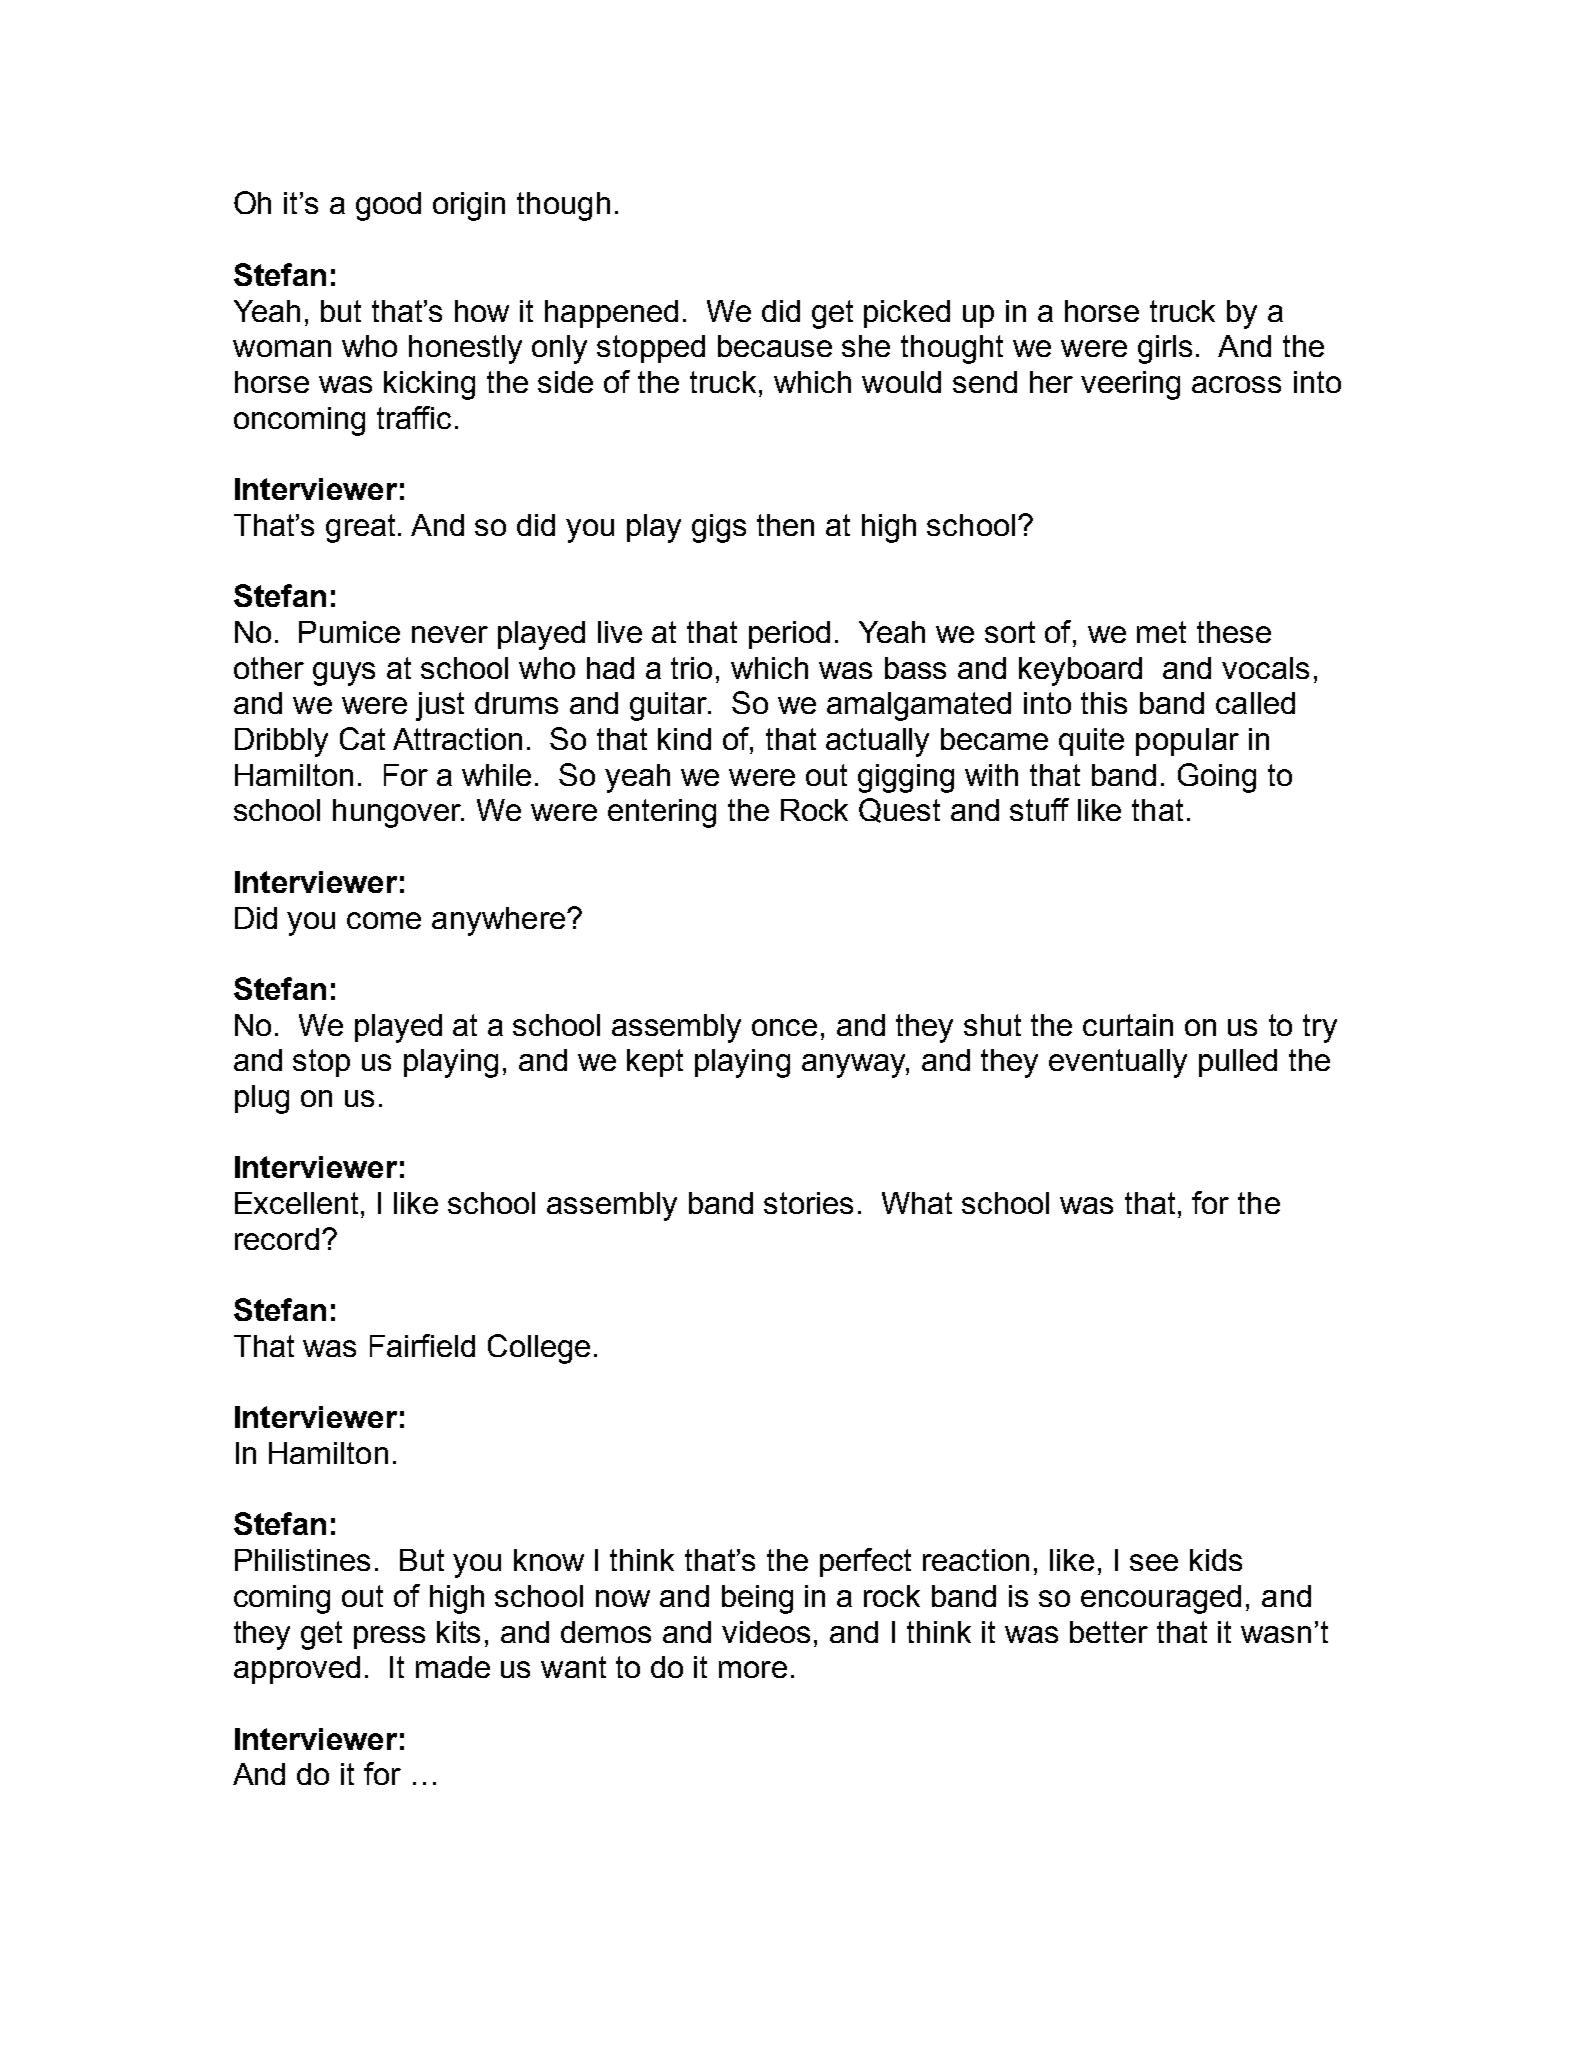 The height and width of the page is (2049, 1583). Describe the element at coordinates (1320, 1028) in the page. I see `try` at that location.
